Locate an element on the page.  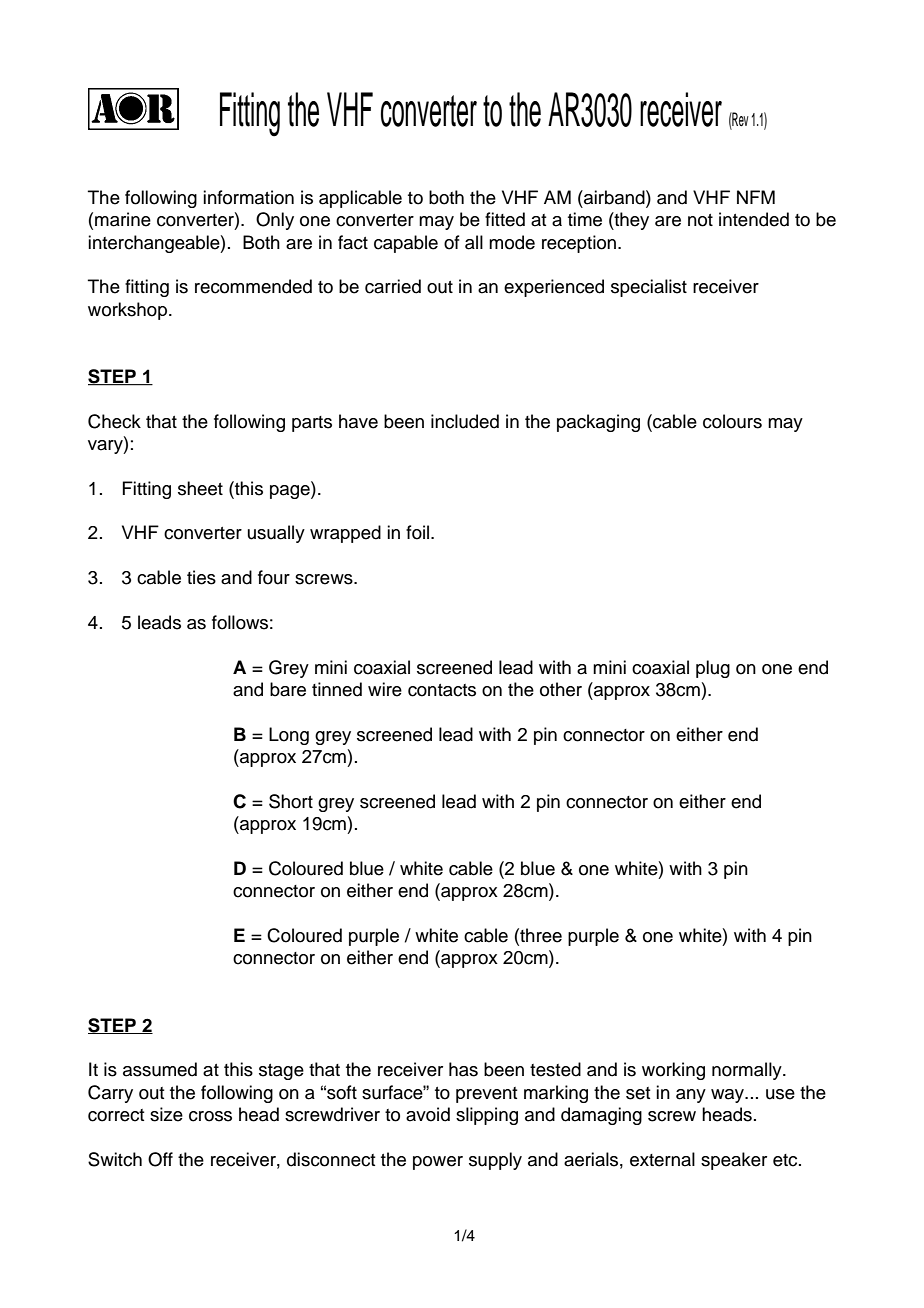
cross is located at coordinates (210, 1116).
